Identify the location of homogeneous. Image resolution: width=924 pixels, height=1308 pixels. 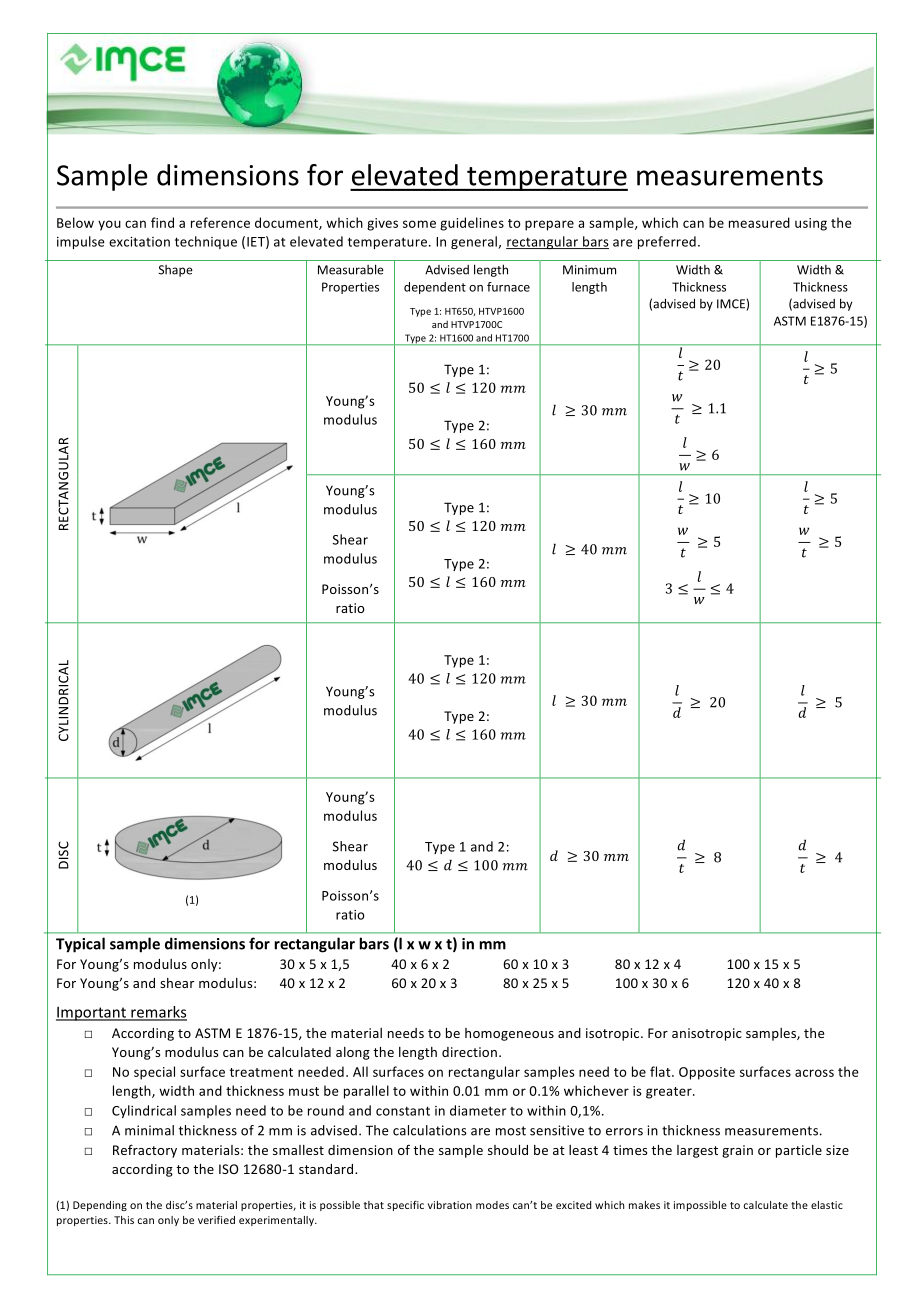
(509, 1034).
